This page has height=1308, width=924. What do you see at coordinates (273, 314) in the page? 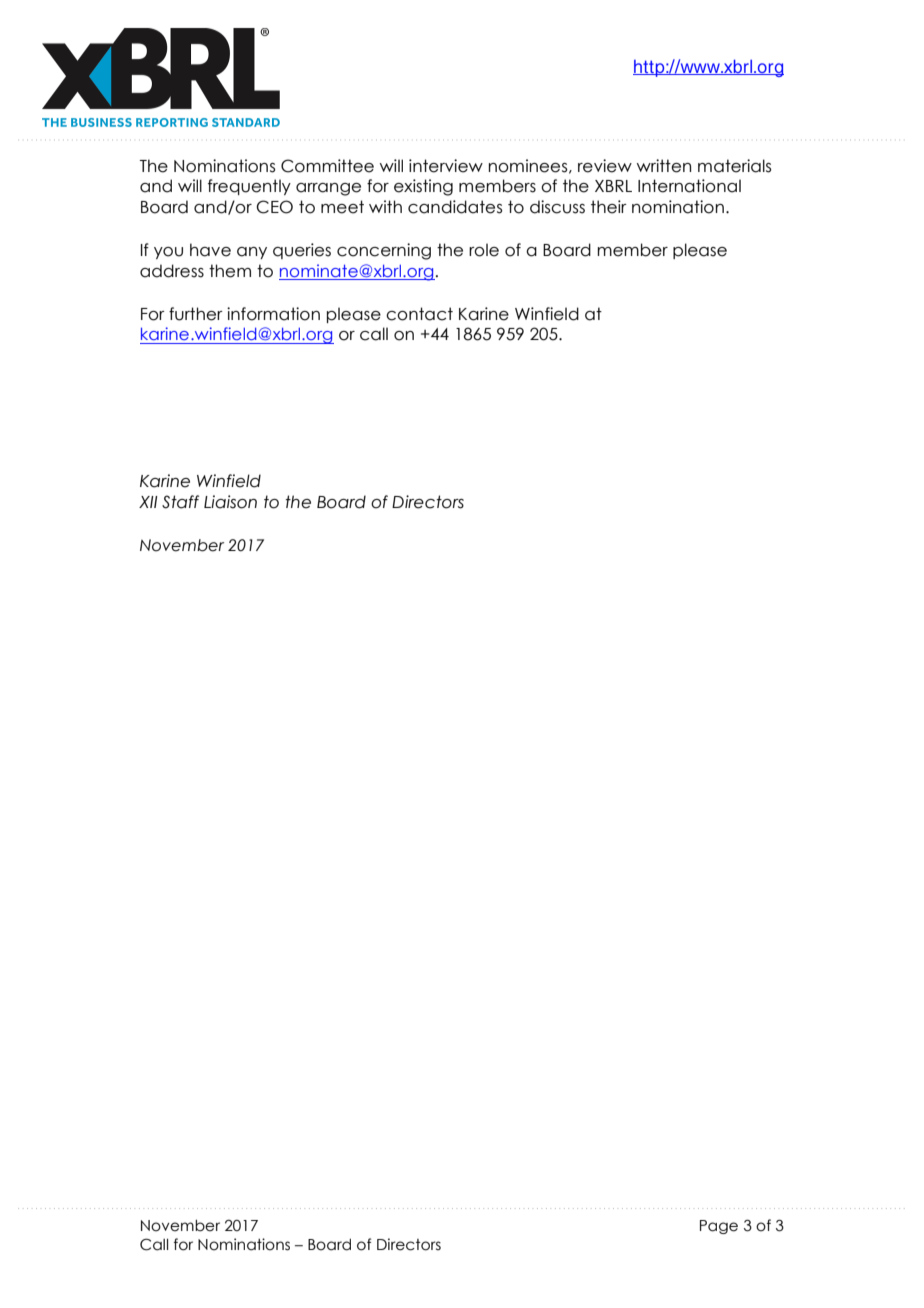
I see `information` at bounding box center [273, 314].
